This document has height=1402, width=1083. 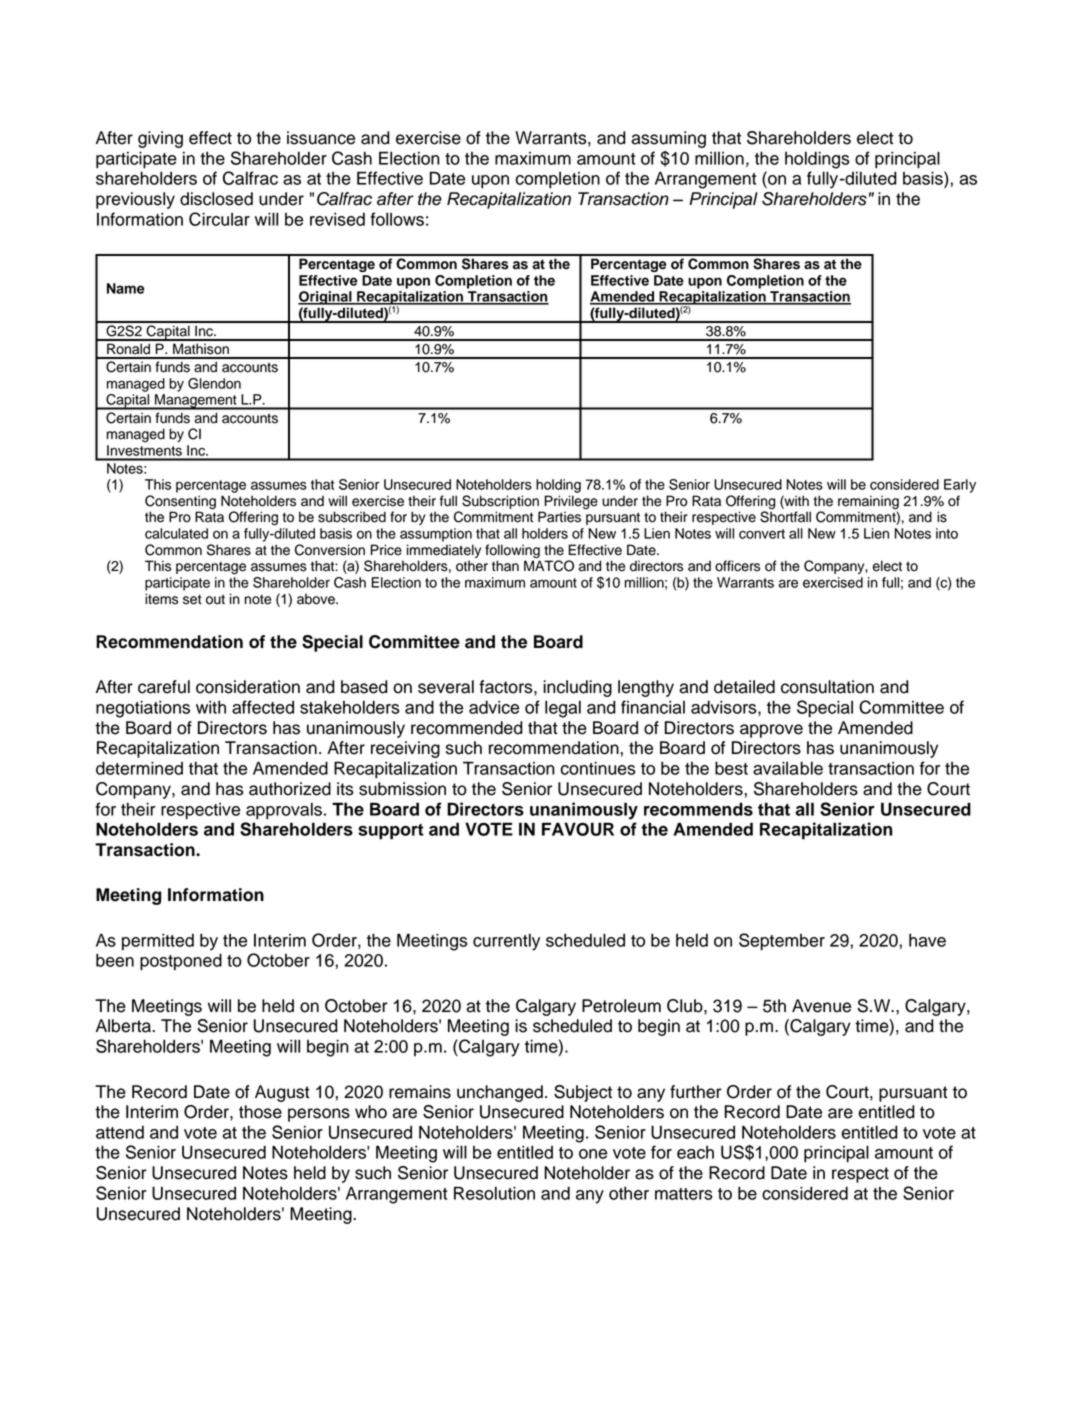 I want to click on Parties, so click(x=559, y=517).
